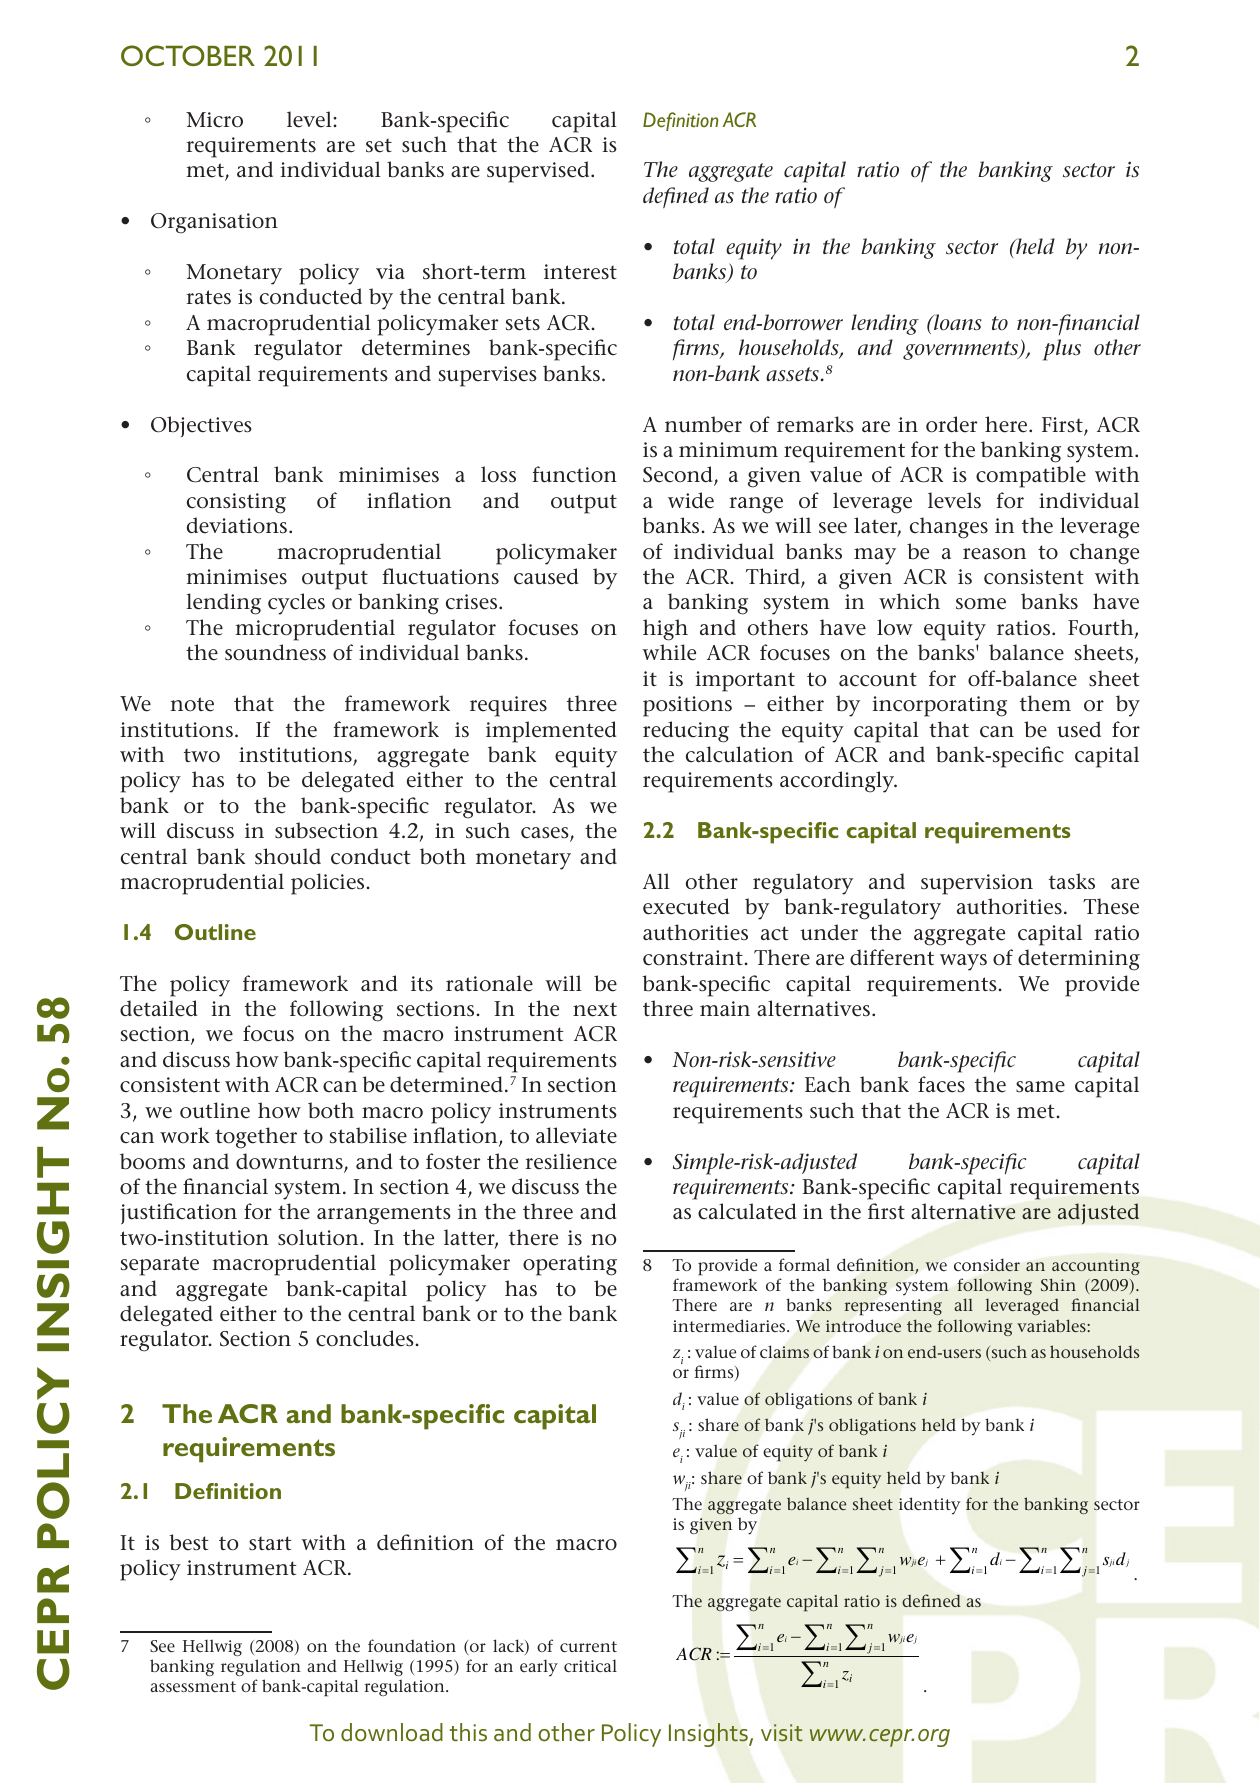 The width and height of the screenshot is (1260, 1783). What do you see at coordinates (576, 1135) in the screenshot?
I see `alleviate` at bounding box center [576, 1135].
